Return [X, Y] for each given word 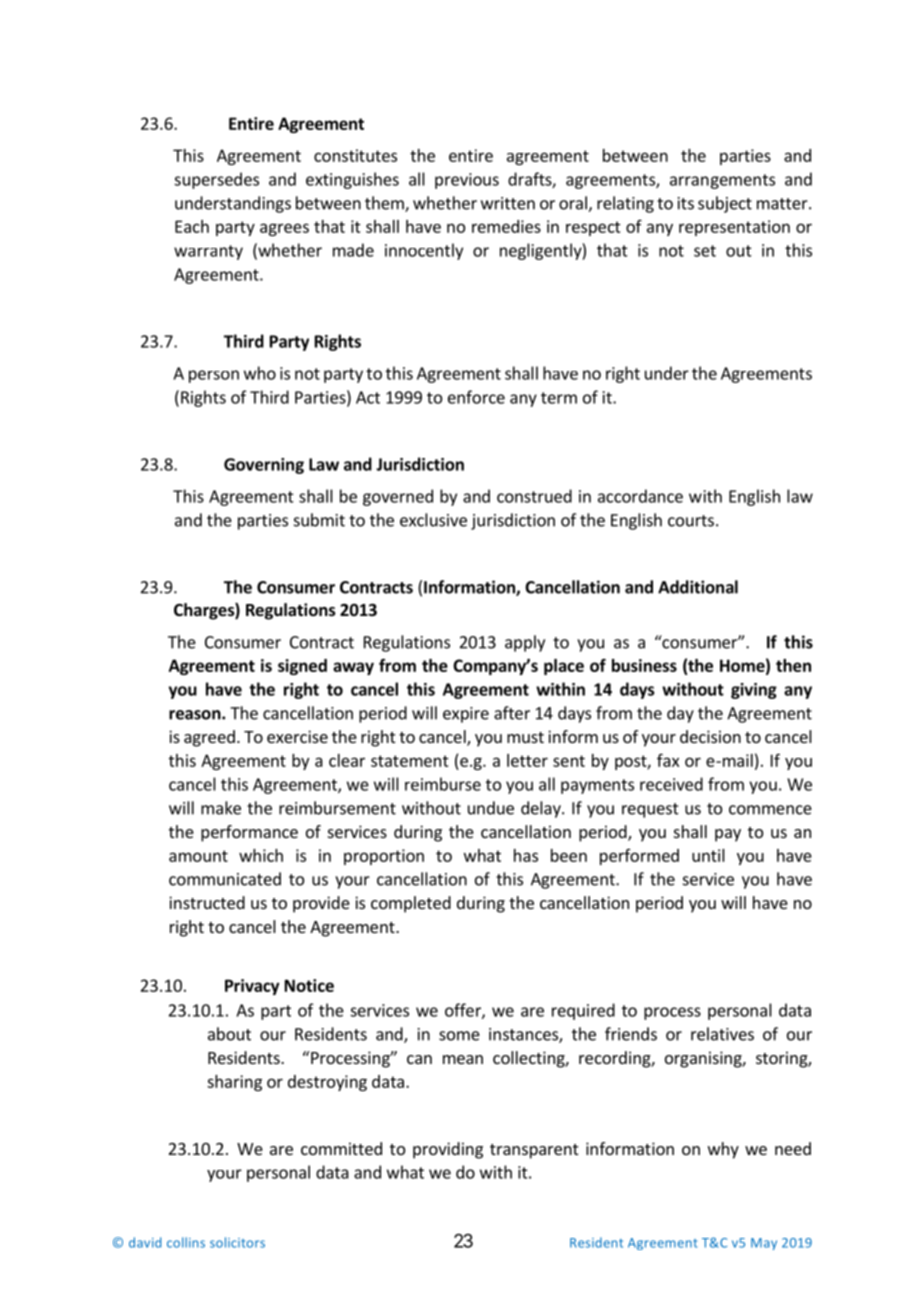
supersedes [216, 180]
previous [467, 181]
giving [754, 691]
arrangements [722, 181]
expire [466, 715]
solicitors [237, 1242]
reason [196, 715]
